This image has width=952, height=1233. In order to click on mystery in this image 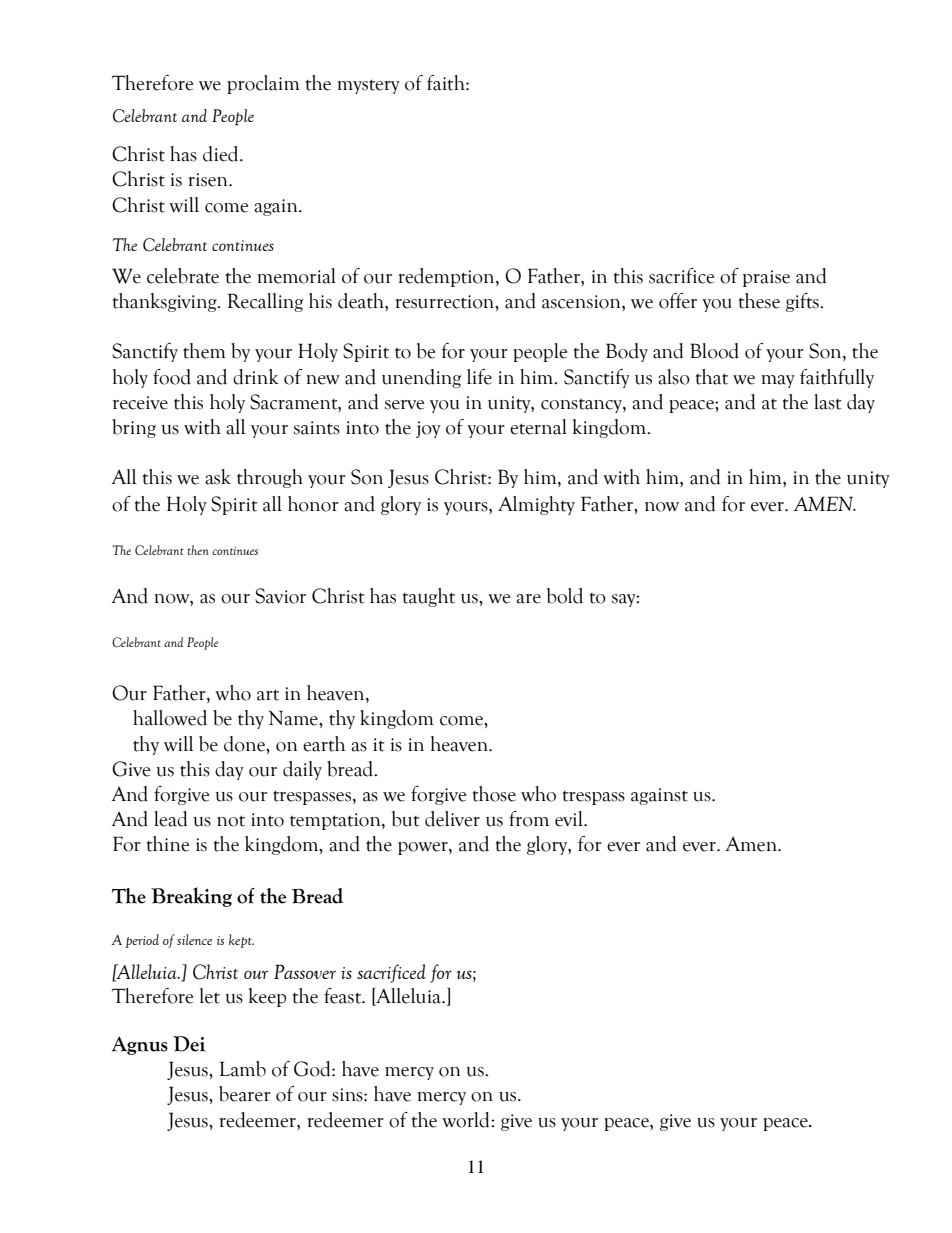, I will do `click(369, 86)`.
